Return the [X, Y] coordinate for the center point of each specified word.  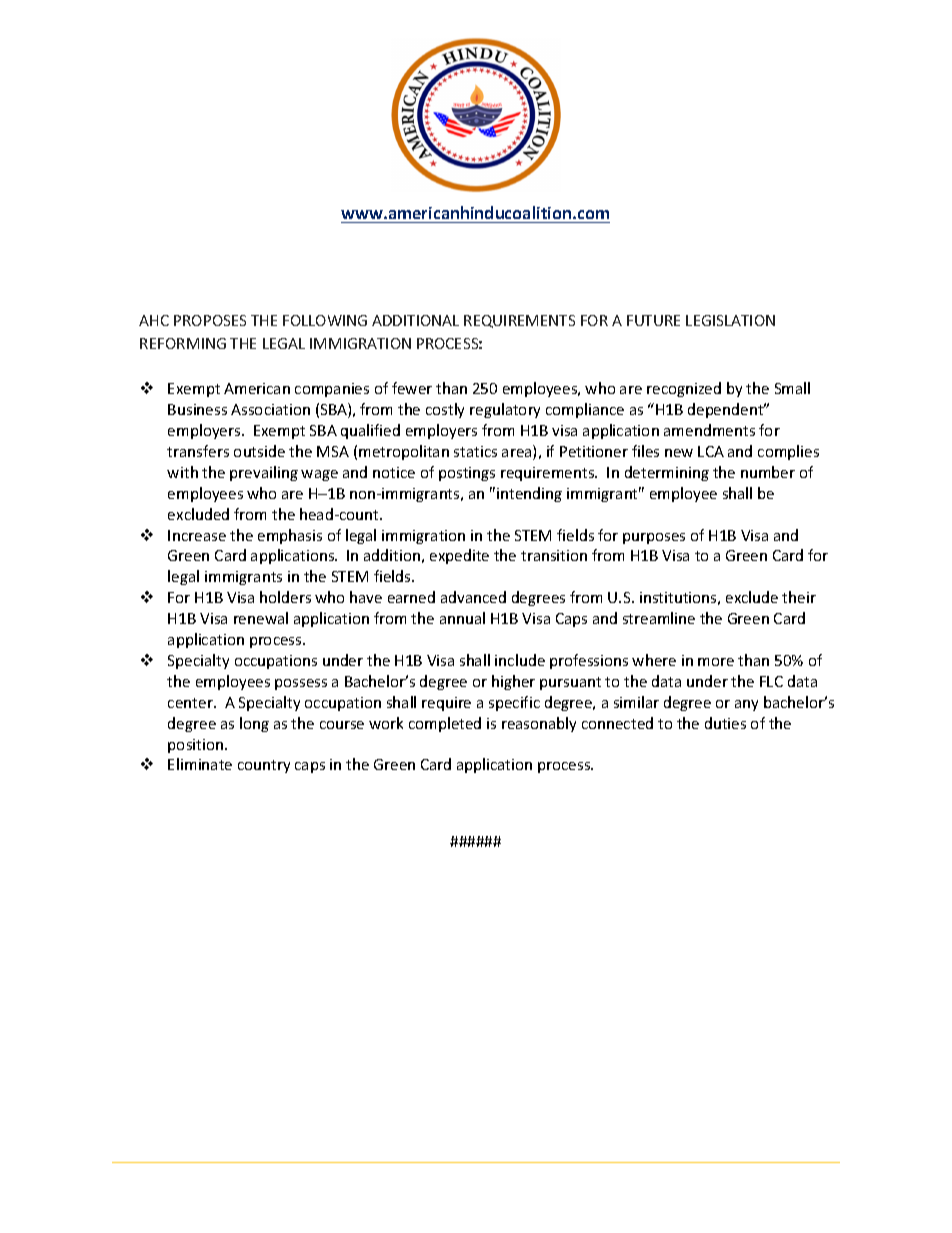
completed [445, 724]
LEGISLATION [730, 320]
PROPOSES [210, 320]
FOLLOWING [325, 320]
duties [725, 723]
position [197, 746]
